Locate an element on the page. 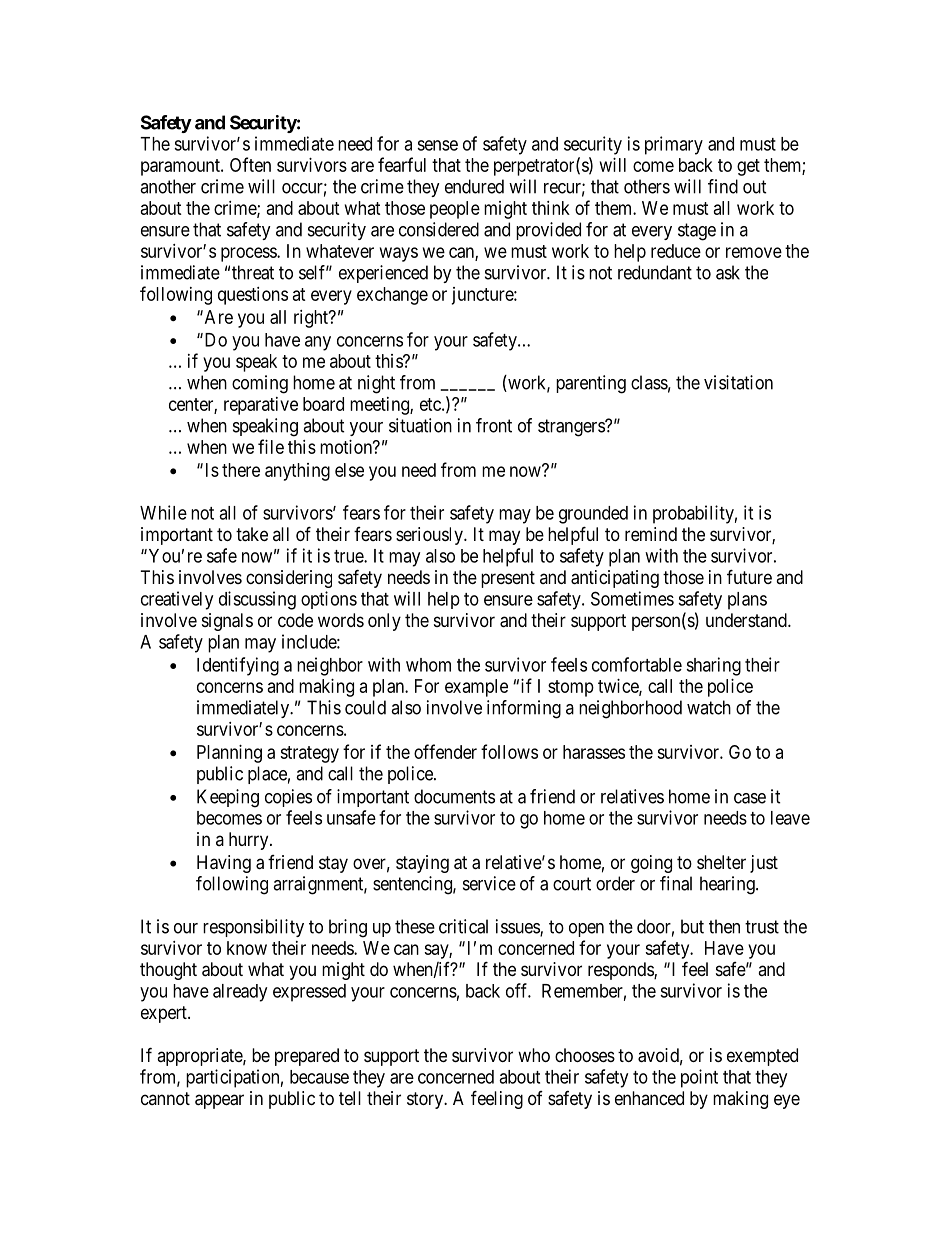 The width and height of the image is (952, 1233). Often is located at coordinates (250, 164).
